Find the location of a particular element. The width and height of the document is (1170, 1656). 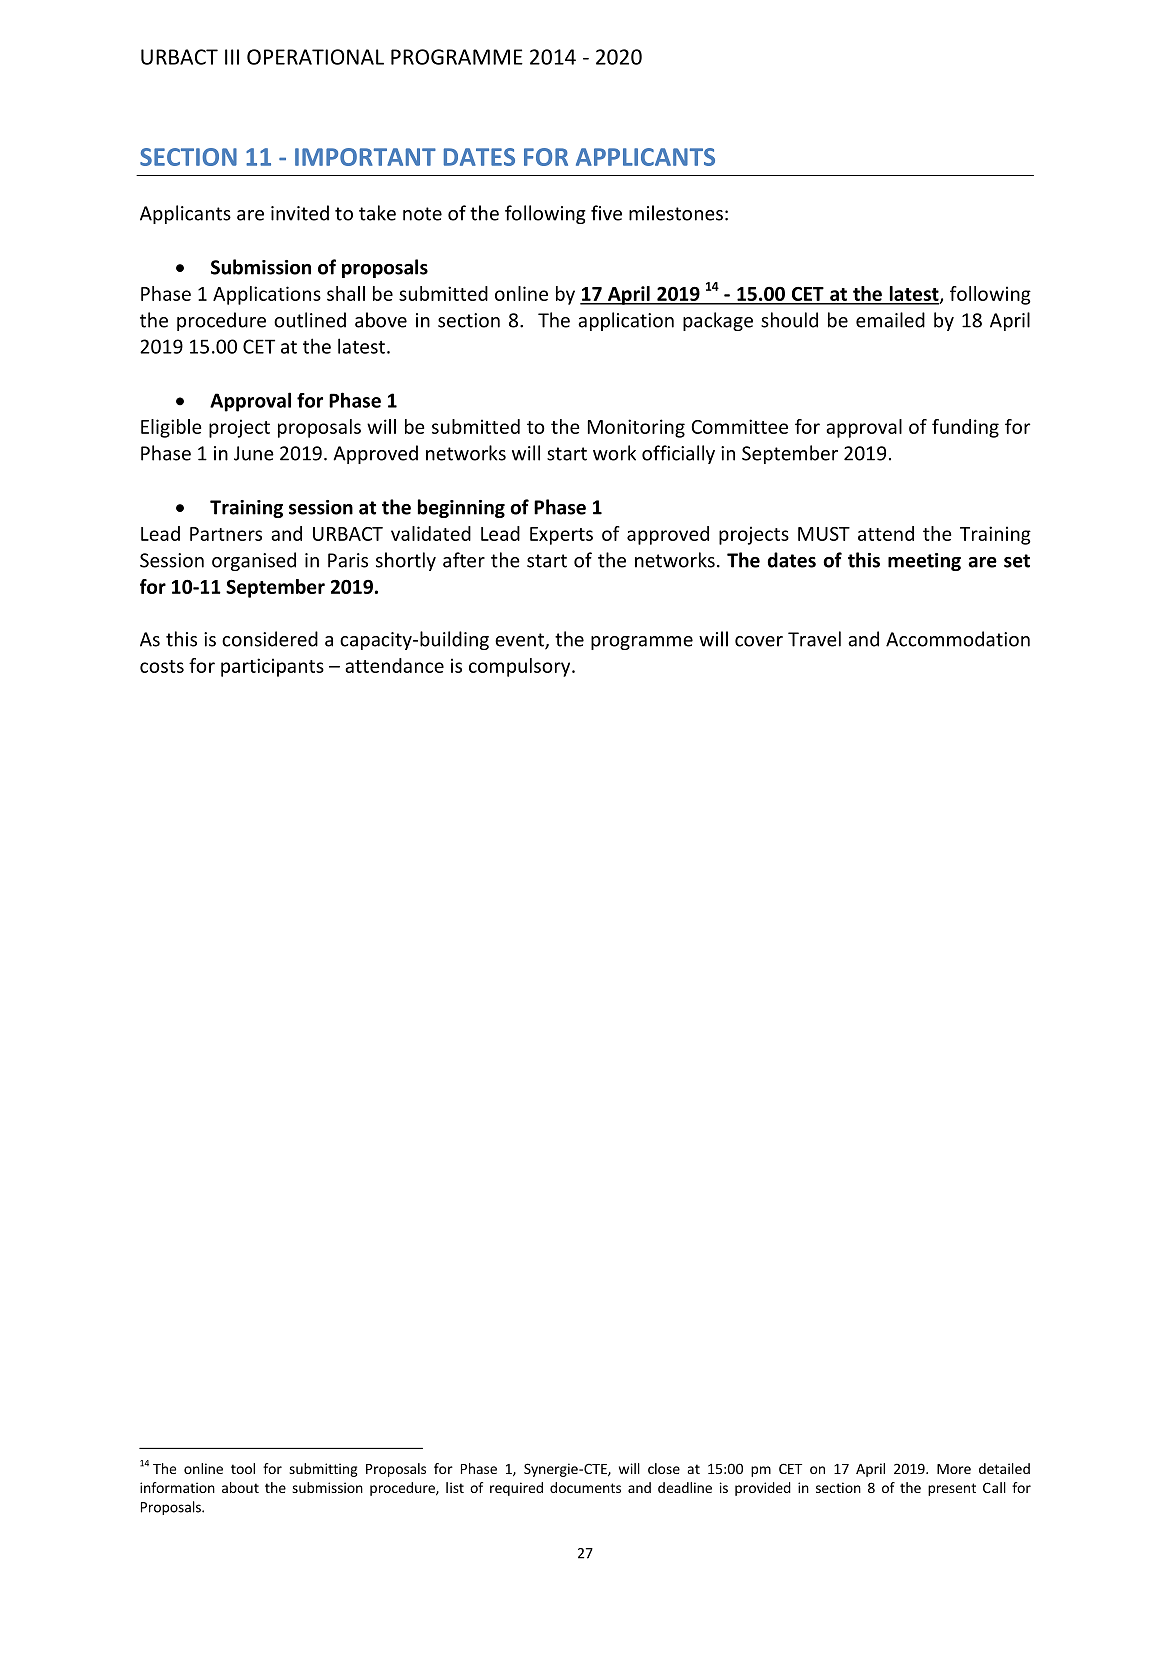

Accommodation is located at coordinates (958, 639).
